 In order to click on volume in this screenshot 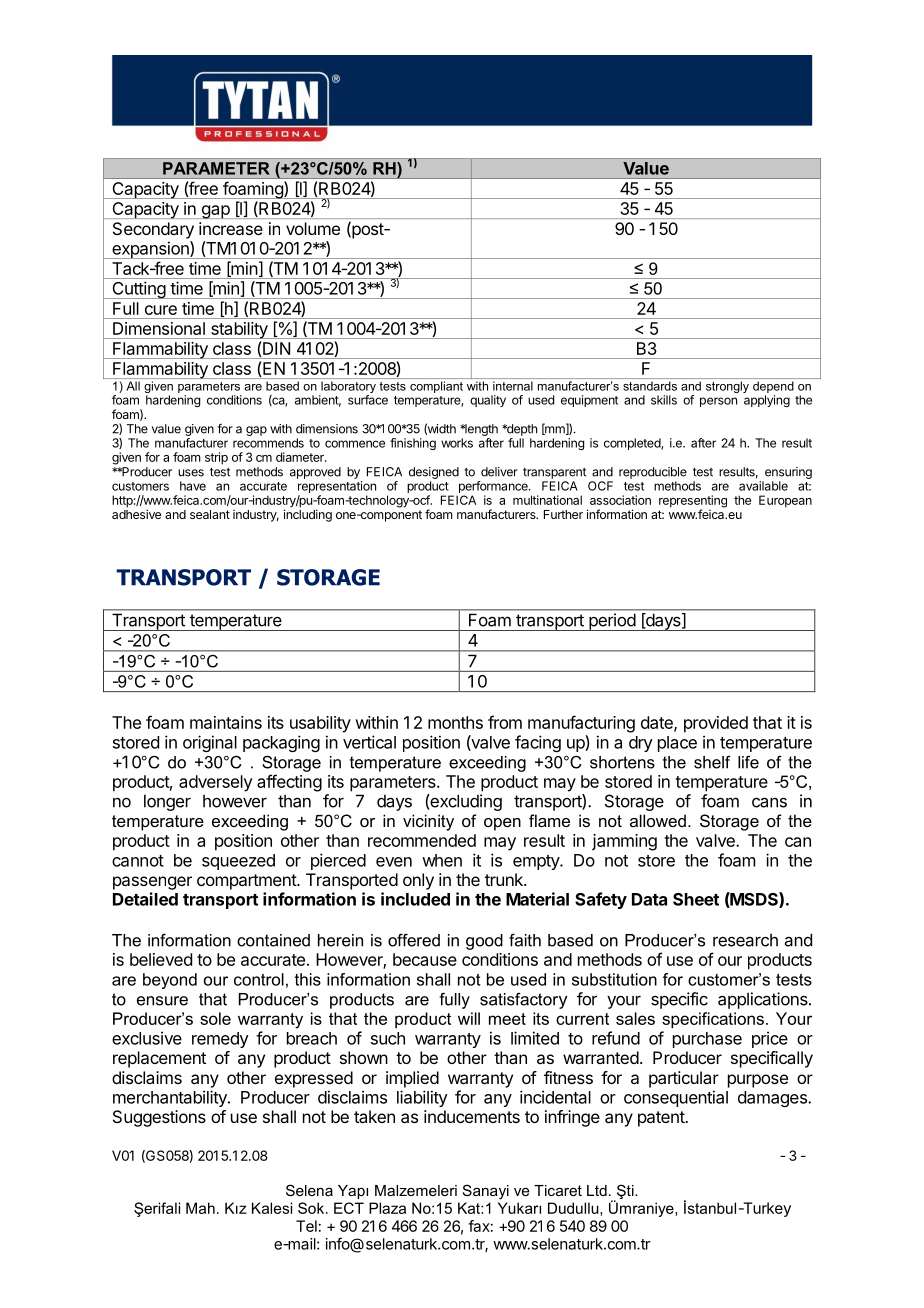, I will do `click(313, 228)`.
